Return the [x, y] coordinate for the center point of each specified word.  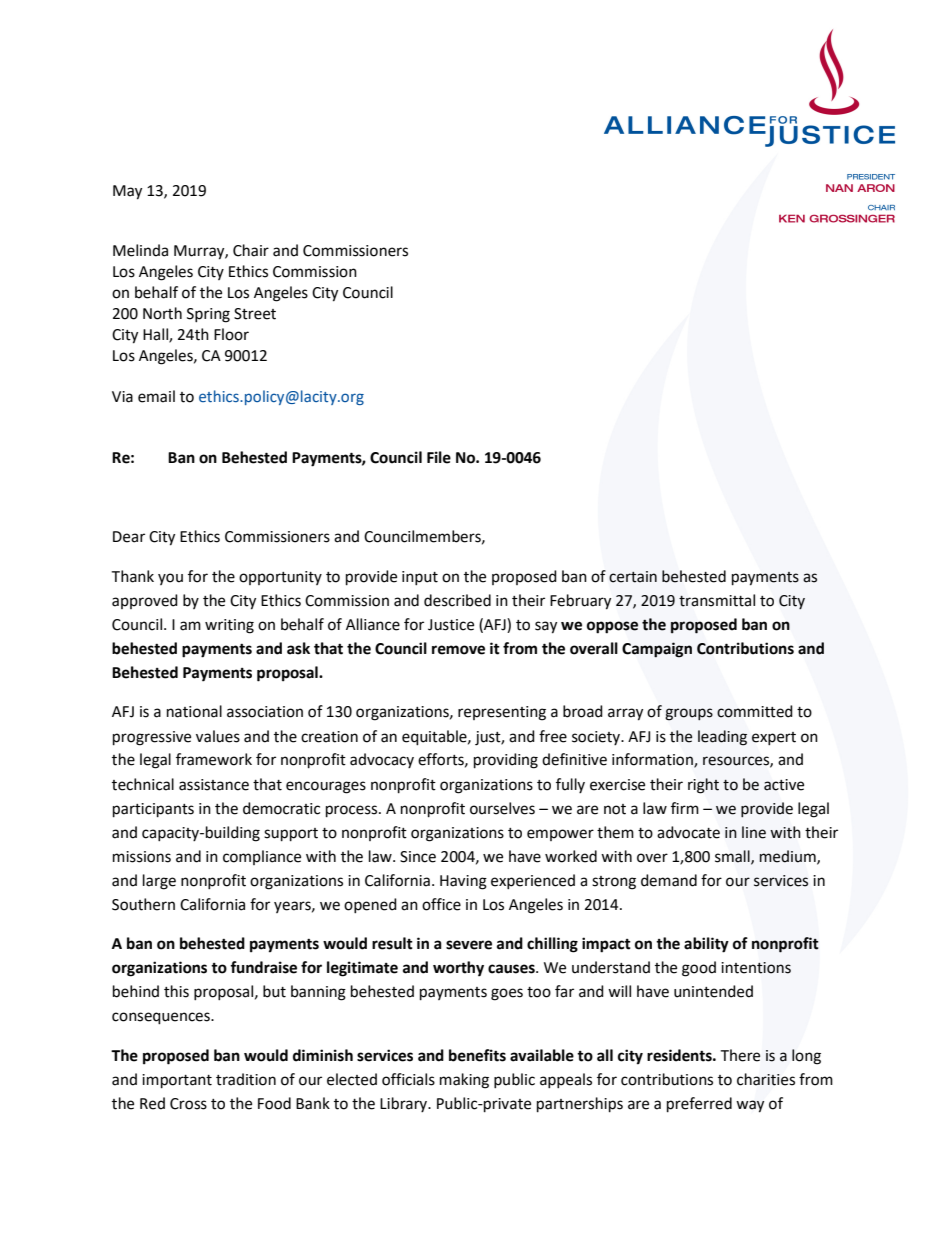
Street [255, 314]
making [464, 1081]
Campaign [657, 650]
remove [458, 650]
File [439, 457]
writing [229, 626]
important [177, 1081]
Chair [251, 250]
